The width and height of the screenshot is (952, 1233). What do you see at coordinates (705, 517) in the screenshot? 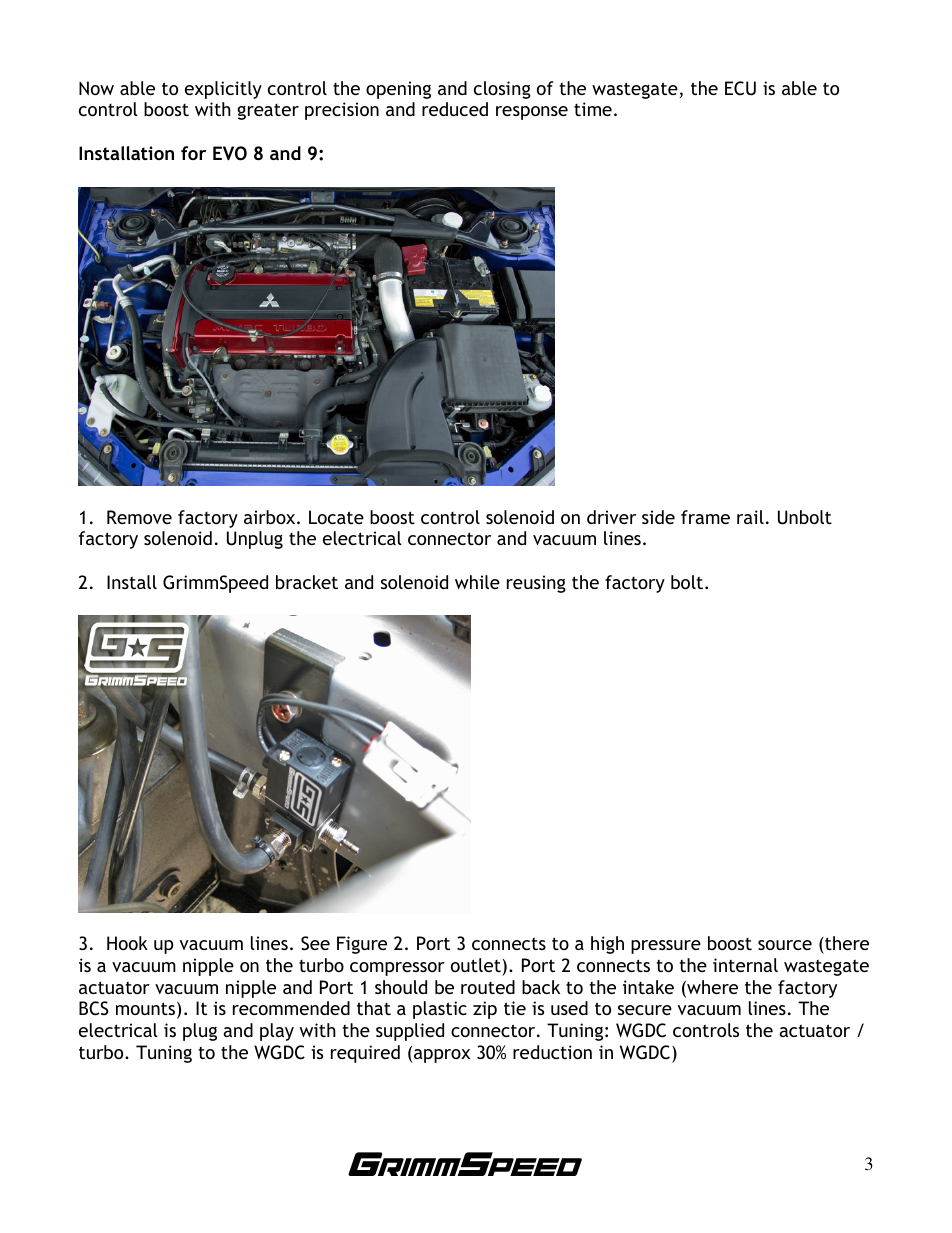
I see `frame` at bounding box center [705, 517].
